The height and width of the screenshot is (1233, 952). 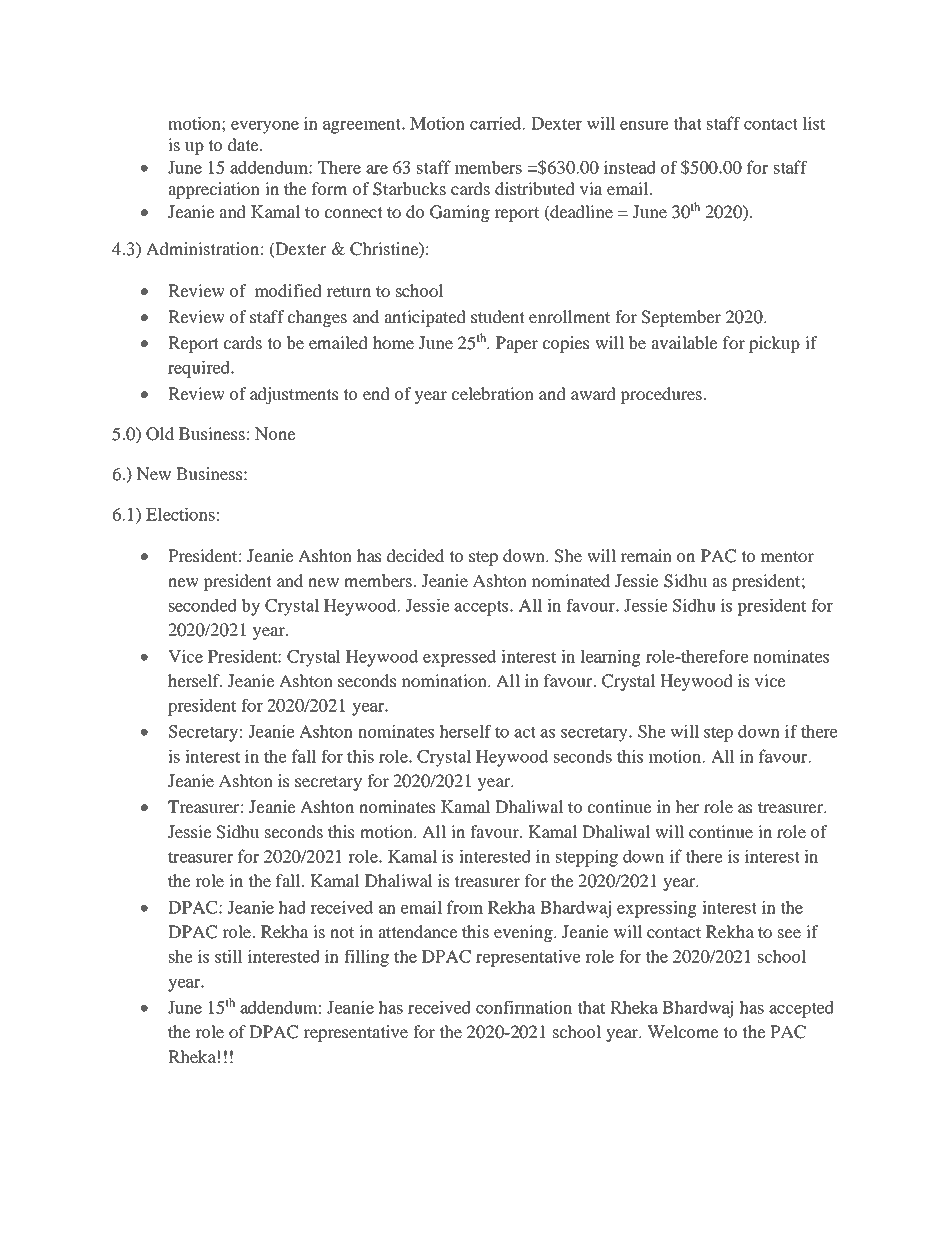 I want to click on procedures, so click(x=661, y=395).
